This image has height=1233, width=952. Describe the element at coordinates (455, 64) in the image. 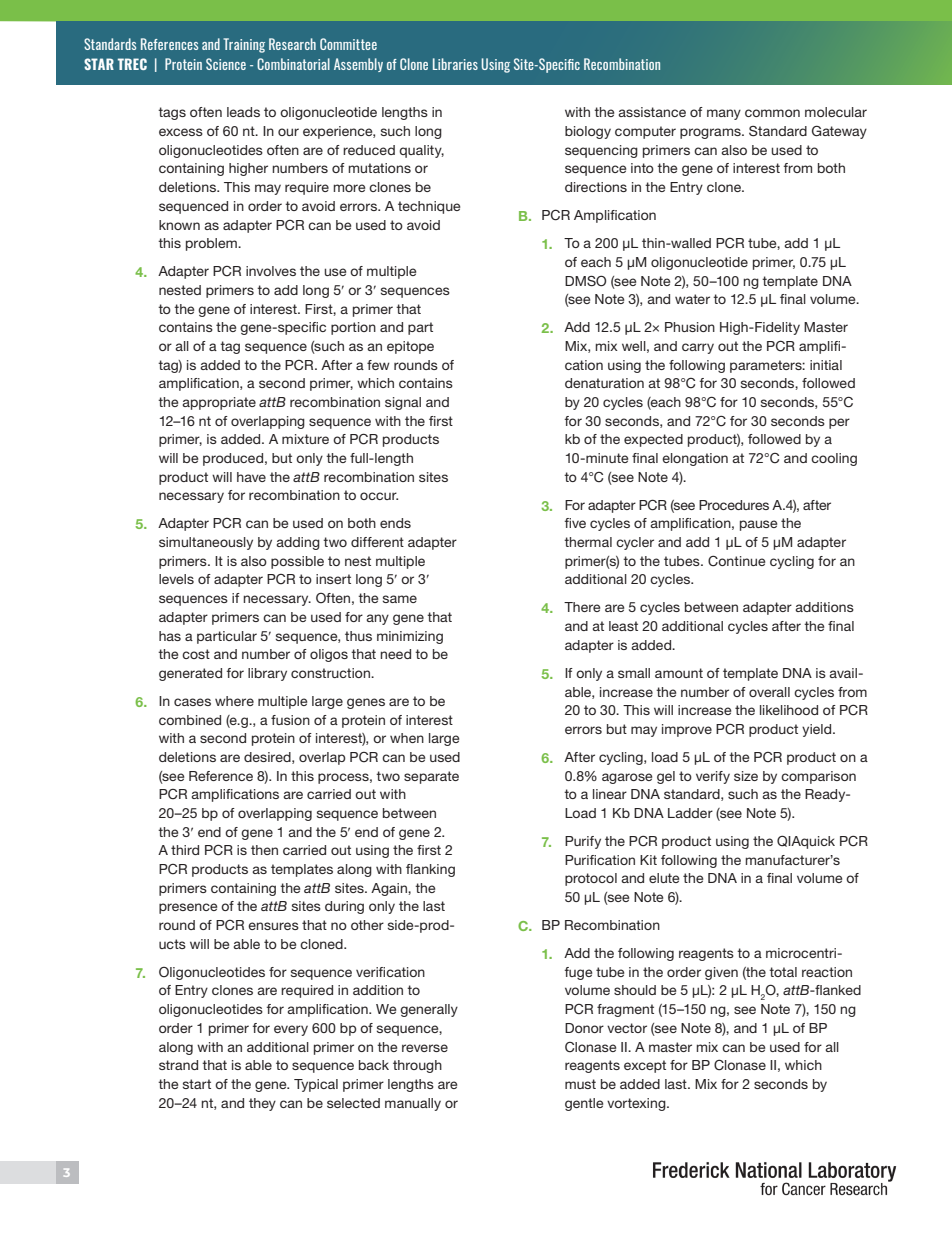

I see `Libraries` at that location.
